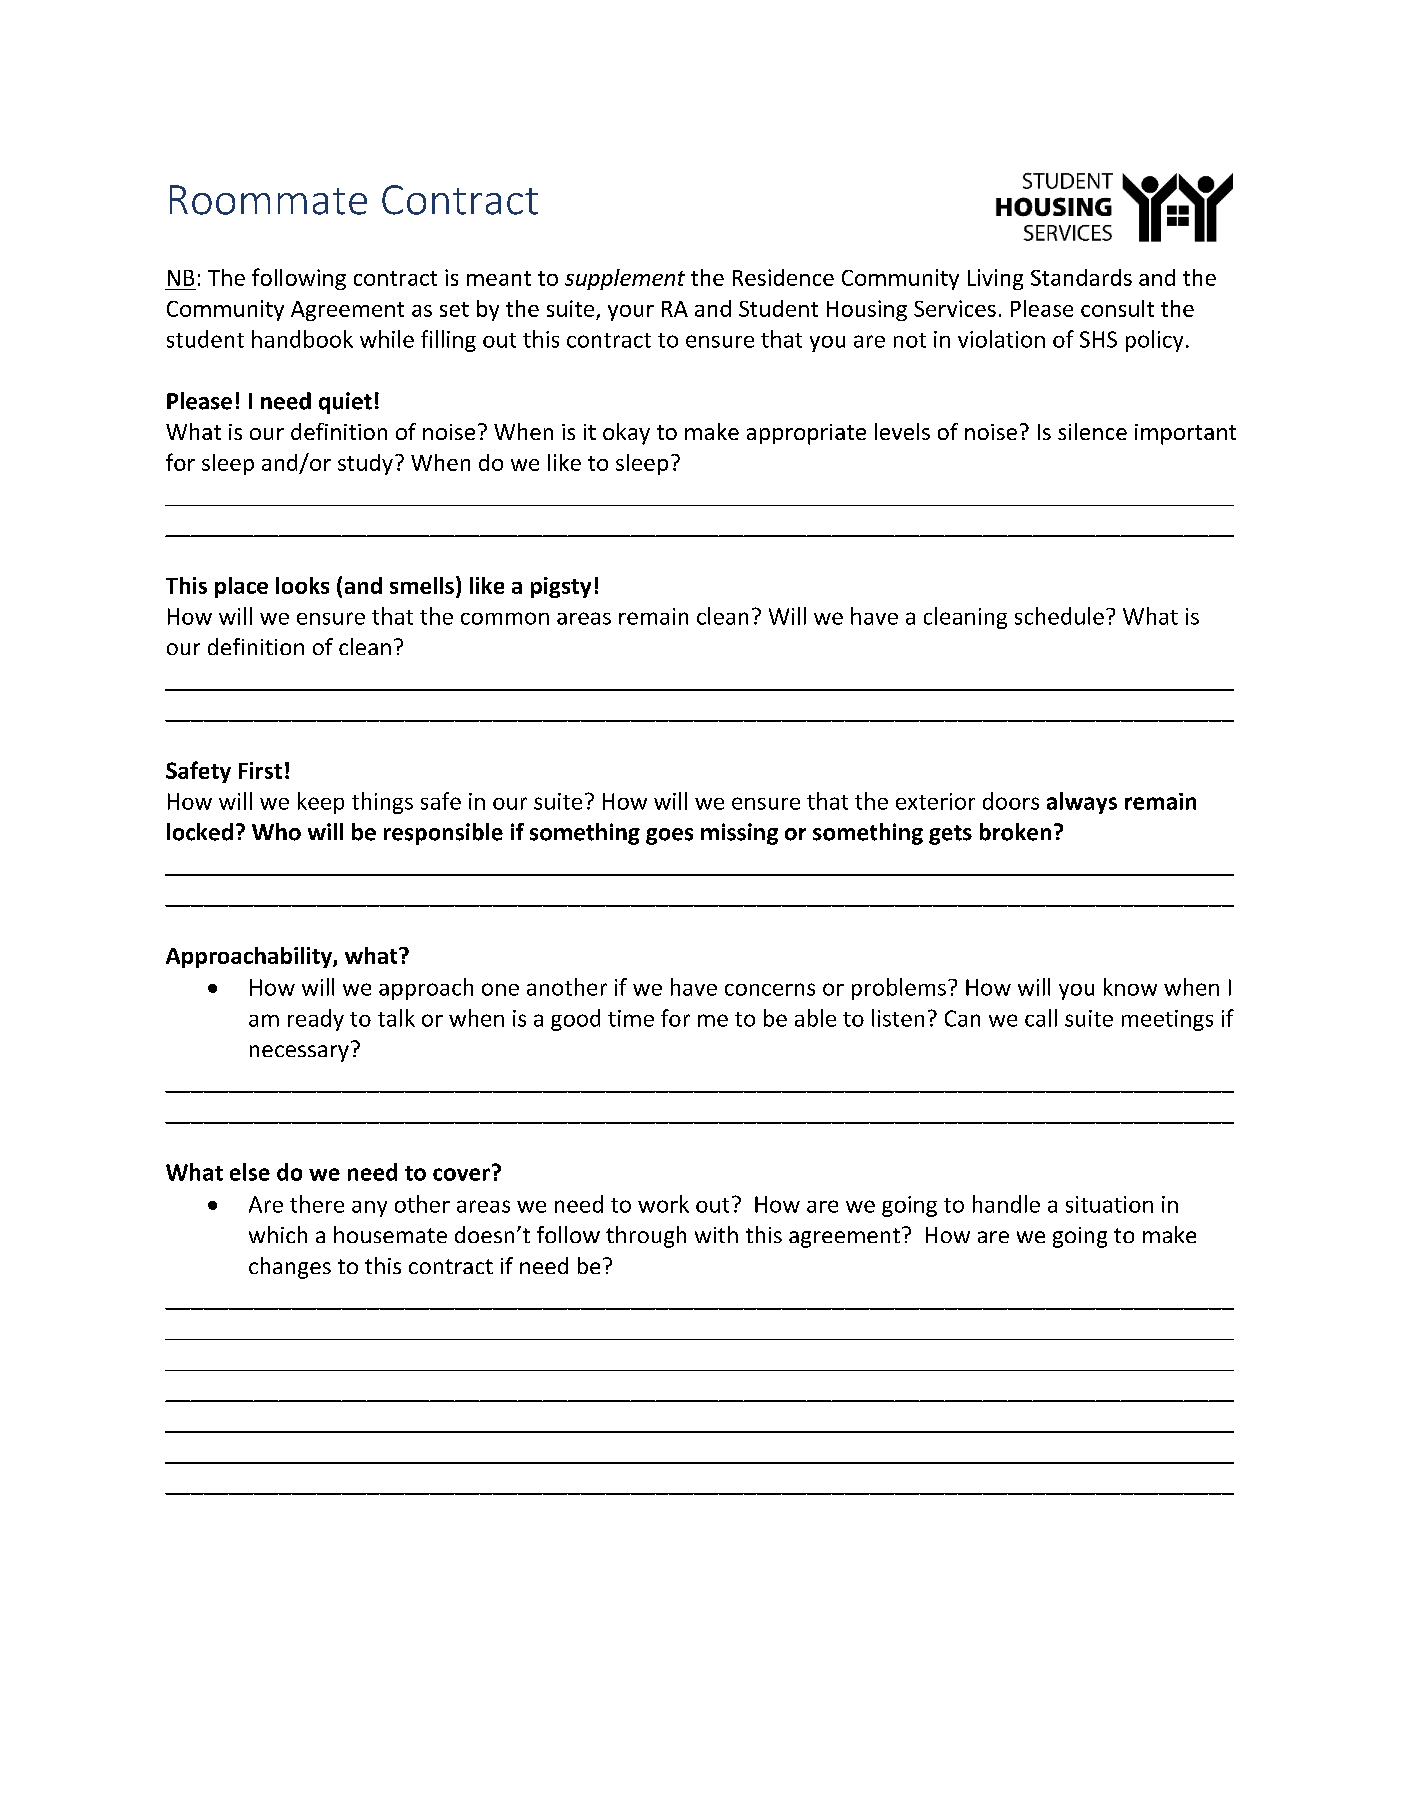 The height and width of the screenshot is (1817, 1404). I want to click on silence, so click(1092, 431).
